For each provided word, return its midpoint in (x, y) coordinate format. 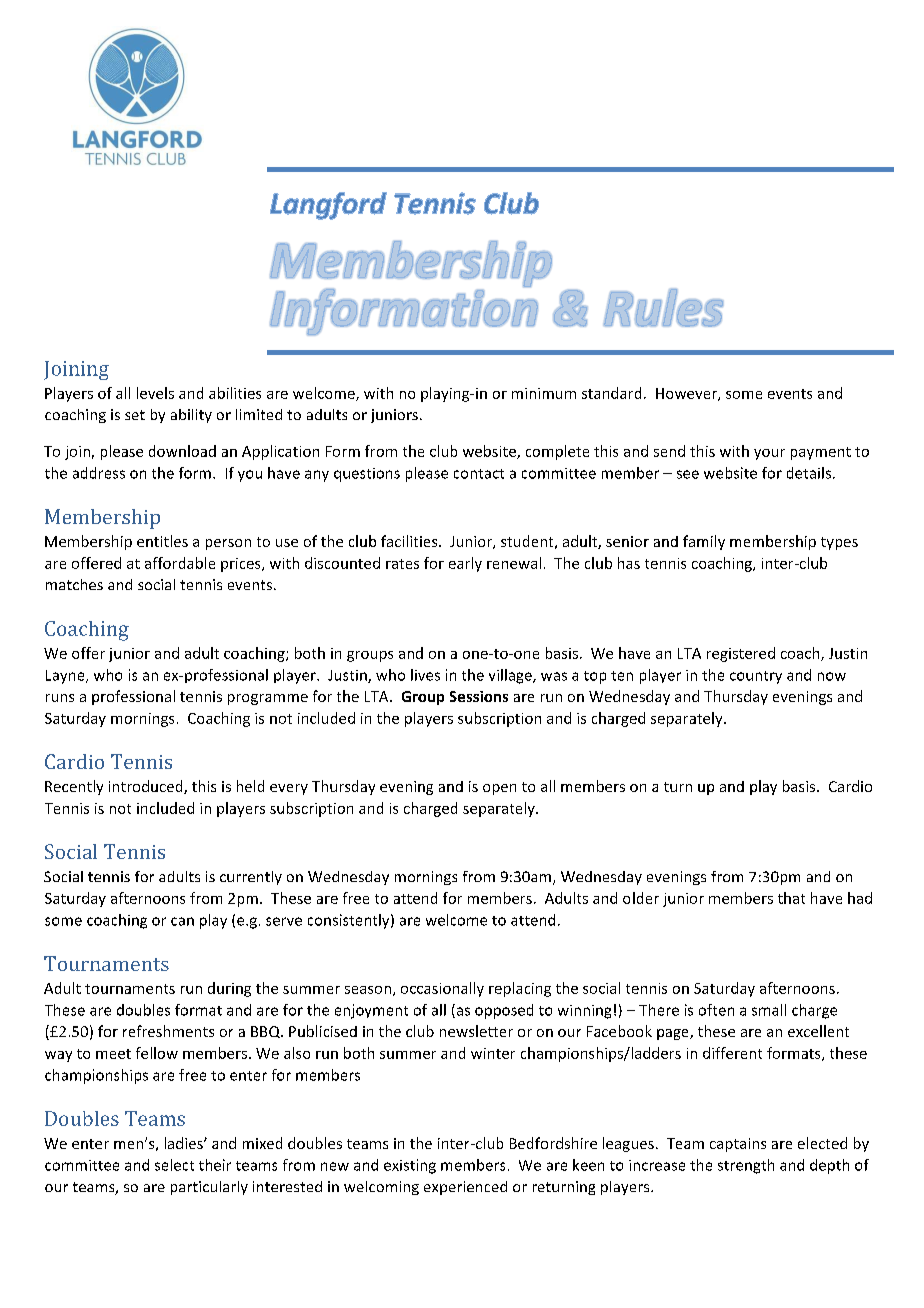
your (769, 454)
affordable (180, 563)
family (704, 542)
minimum (544, 393)
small (769, 1010)
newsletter (476, 1031)
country (756, 677)
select (174, 1165)
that (791, 898)
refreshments (168, 1031)
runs (60, 698)
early (465, 564)
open (499, 789)
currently (251, 878)
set (135, 415)
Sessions (479, 696)
